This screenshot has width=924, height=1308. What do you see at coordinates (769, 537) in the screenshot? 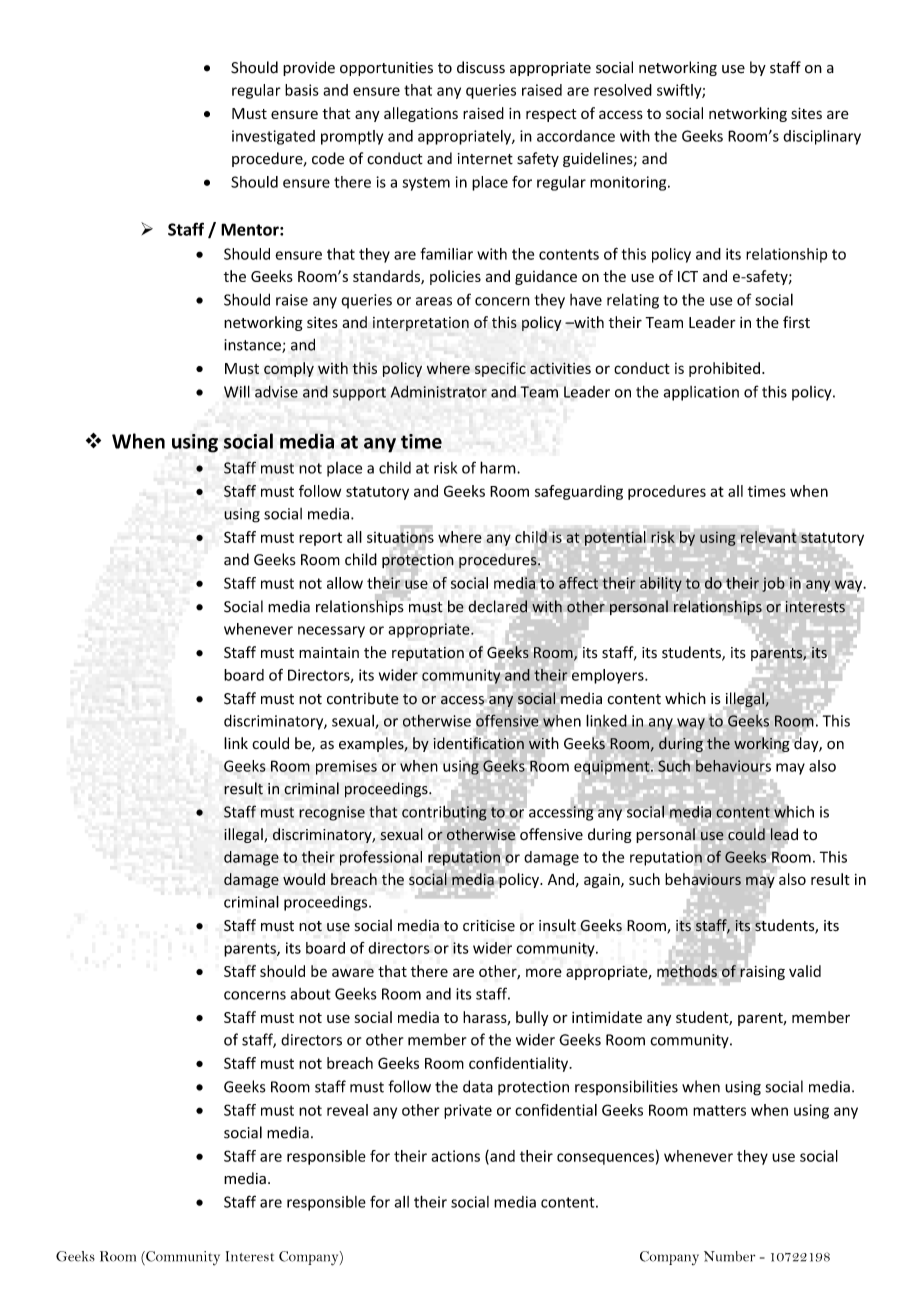
I see `relevant` at bounding box center [769, 537].
